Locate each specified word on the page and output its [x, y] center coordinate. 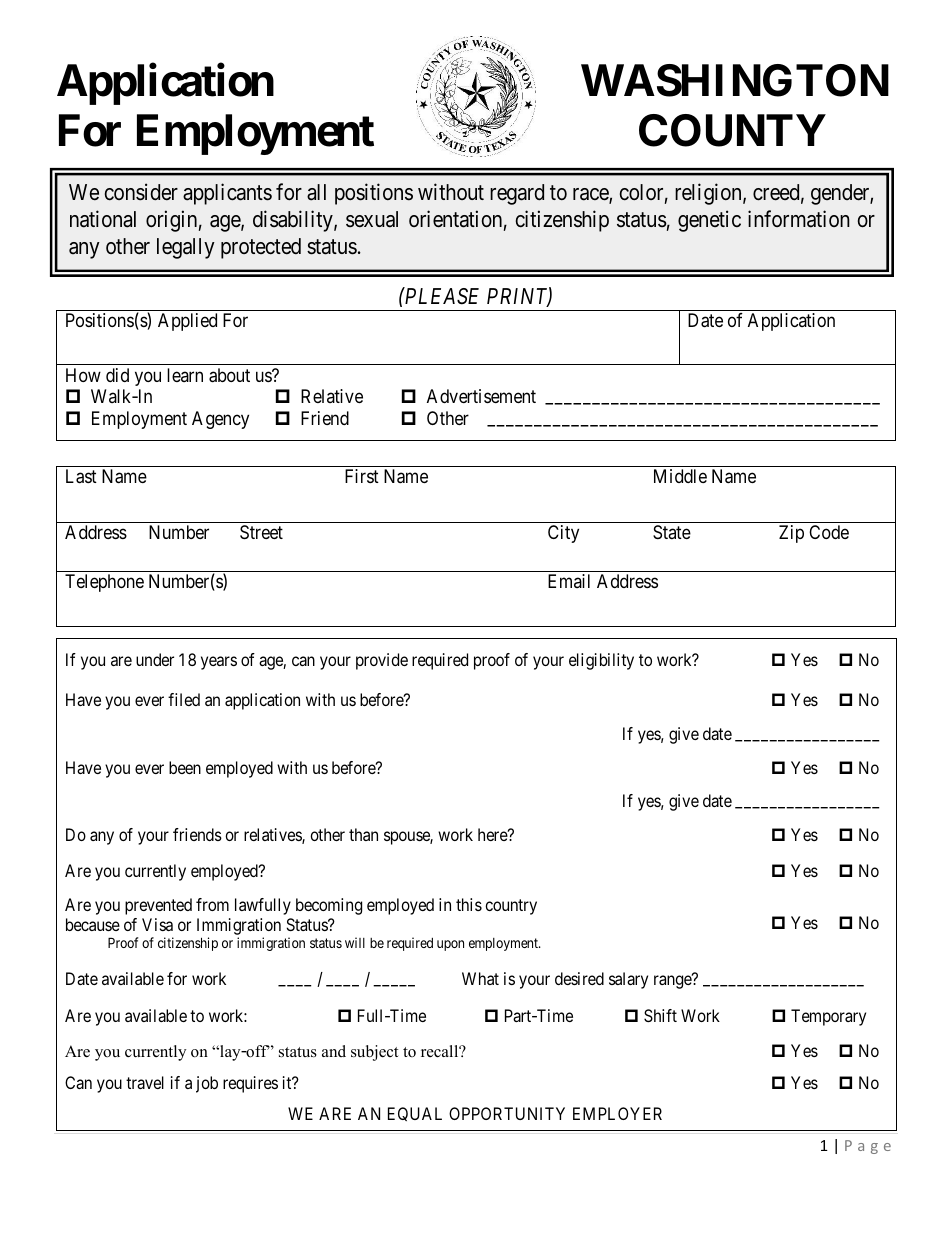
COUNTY [732, 130]
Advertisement [481, 396]
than [363, 834]
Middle [680, 476]
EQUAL [415, 1114]
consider [141, 192]
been [185, 767]
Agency [220, 420]
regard [517, 194]
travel [145, 1082]
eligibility [601, 661]
